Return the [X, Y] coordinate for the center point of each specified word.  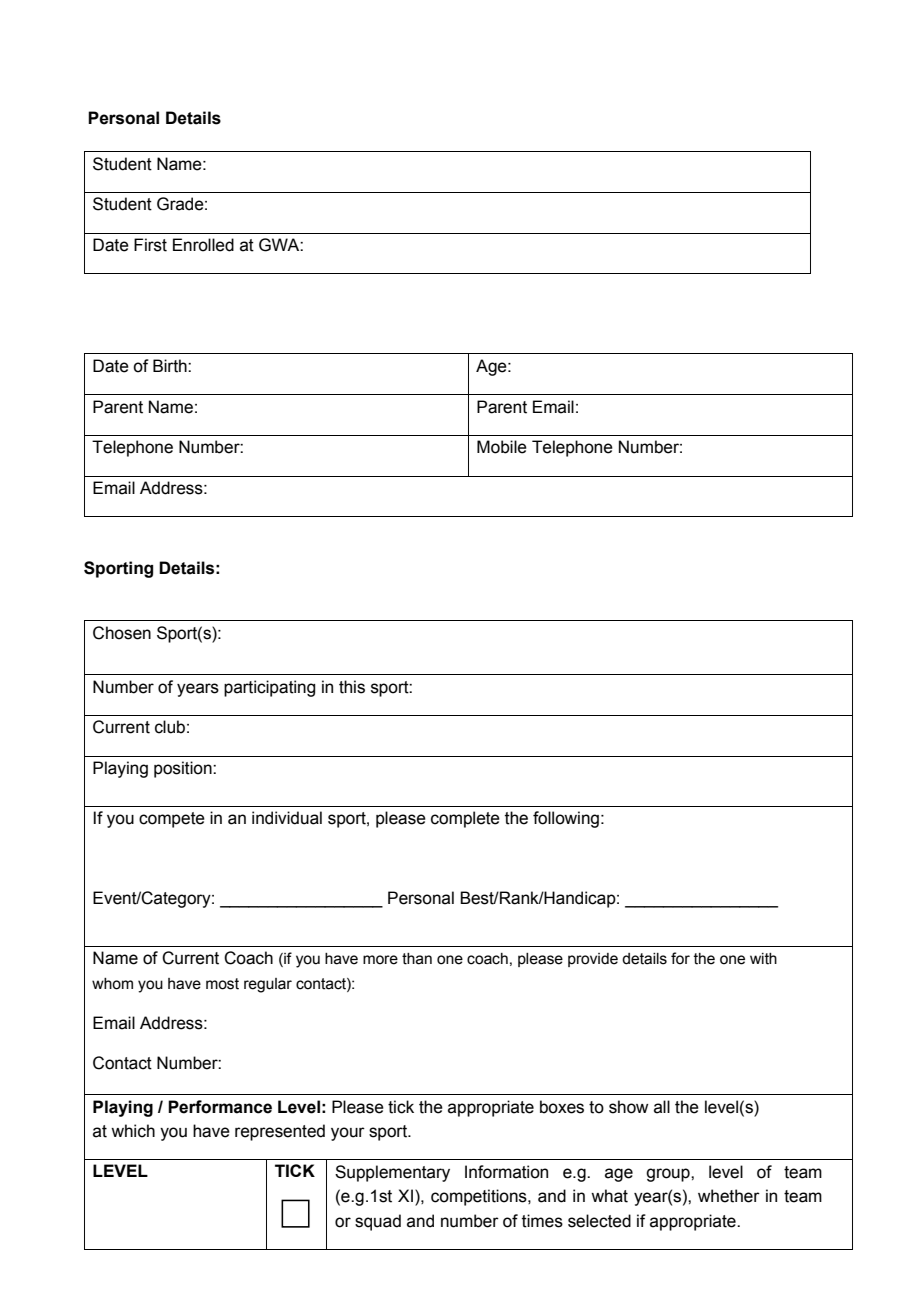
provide [593, 960]
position [184, 769]
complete [465, 819]
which [133, 1131]
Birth [171, 366]
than [417, 959]
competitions [480, 1197]
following [566, 819]
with [763, 959]
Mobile [502, 447]
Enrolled [203, 245]
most [222, 984]
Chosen [122, 633]
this [352, 687]
